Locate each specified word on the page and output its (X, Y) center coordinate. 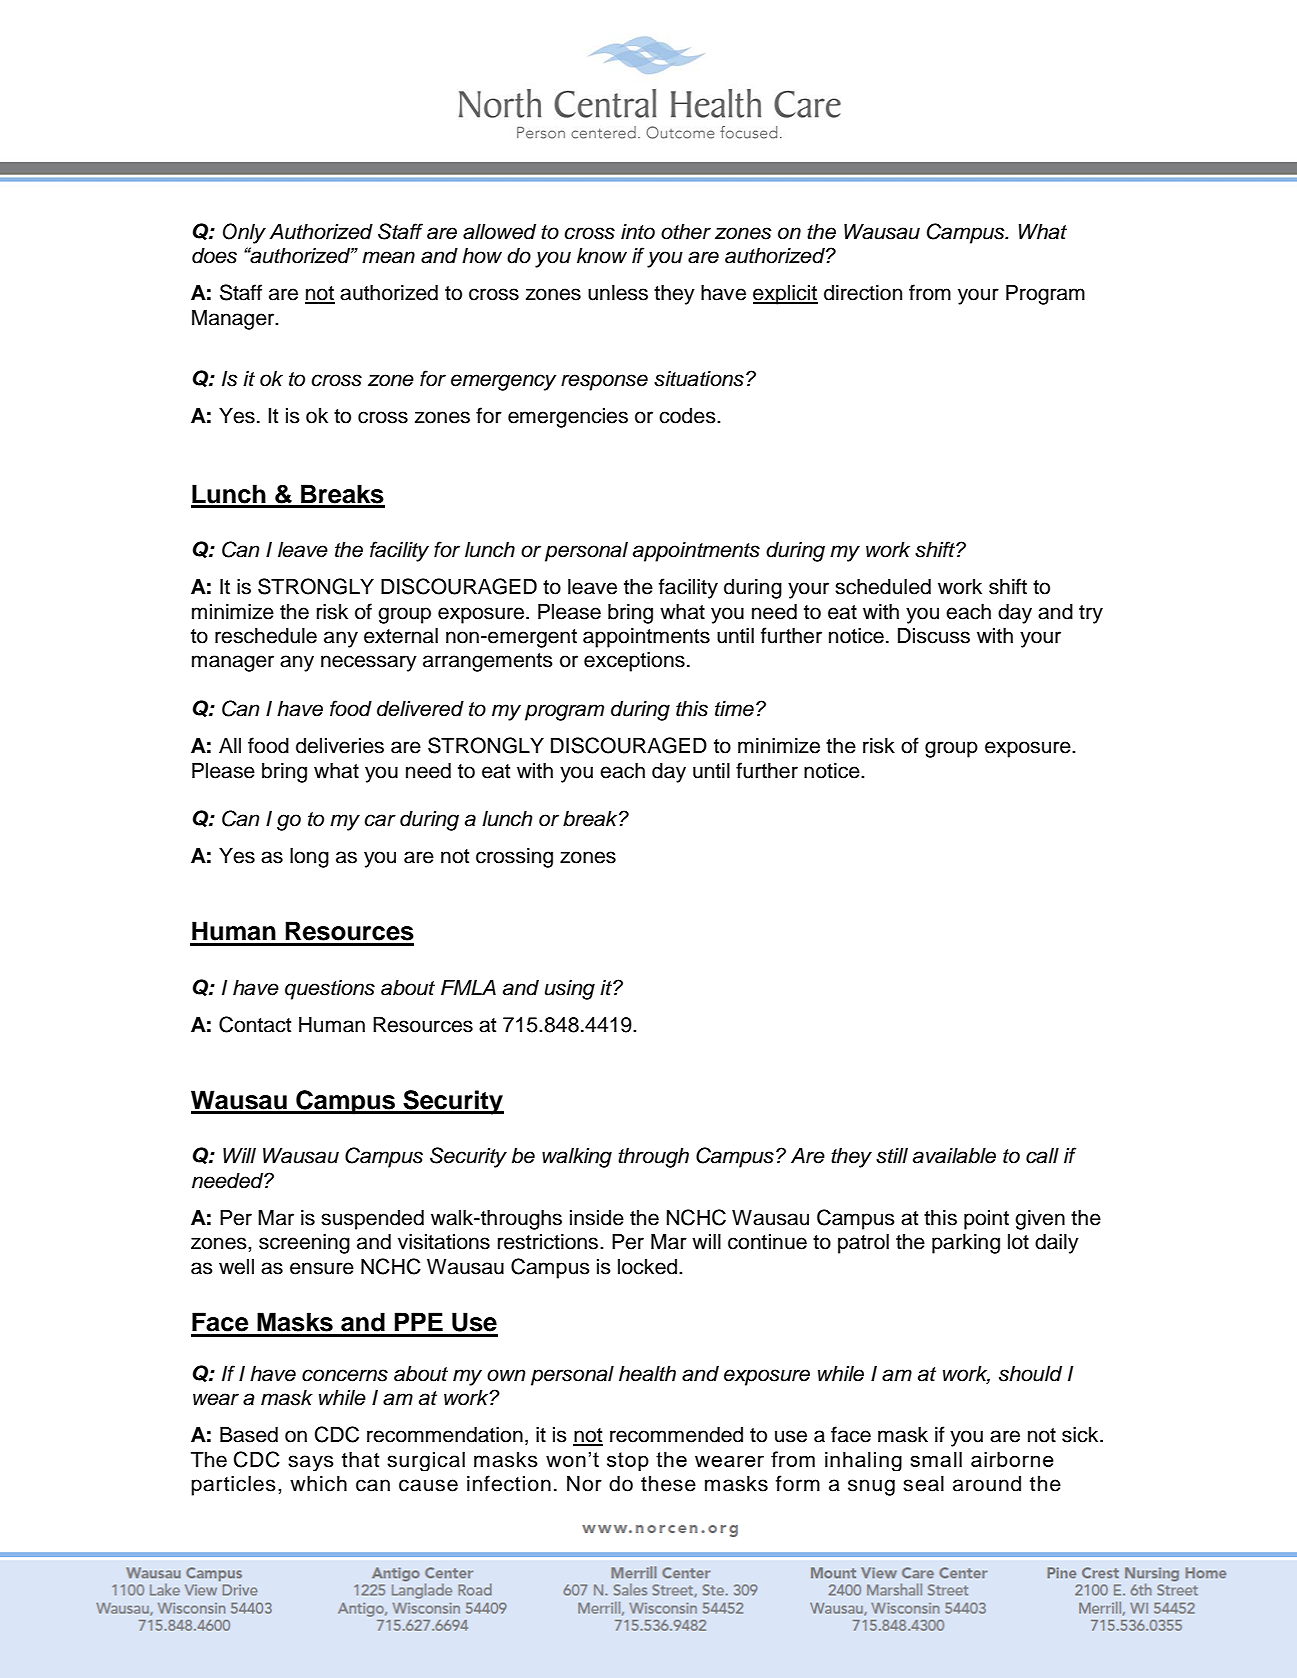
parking (966, 1244)
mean (388, 257)
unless (618, 293)
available (954, 1156)
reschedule (266, 636)
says (311, 1463)
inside (597, 1218)
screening (304, 1244)
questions (330, 990)
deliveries (340, 746)
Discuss (934, 636)
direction (863, 293)
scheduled (883, 587)
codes (688, 416)
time (734, 709)
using (570, 990)
